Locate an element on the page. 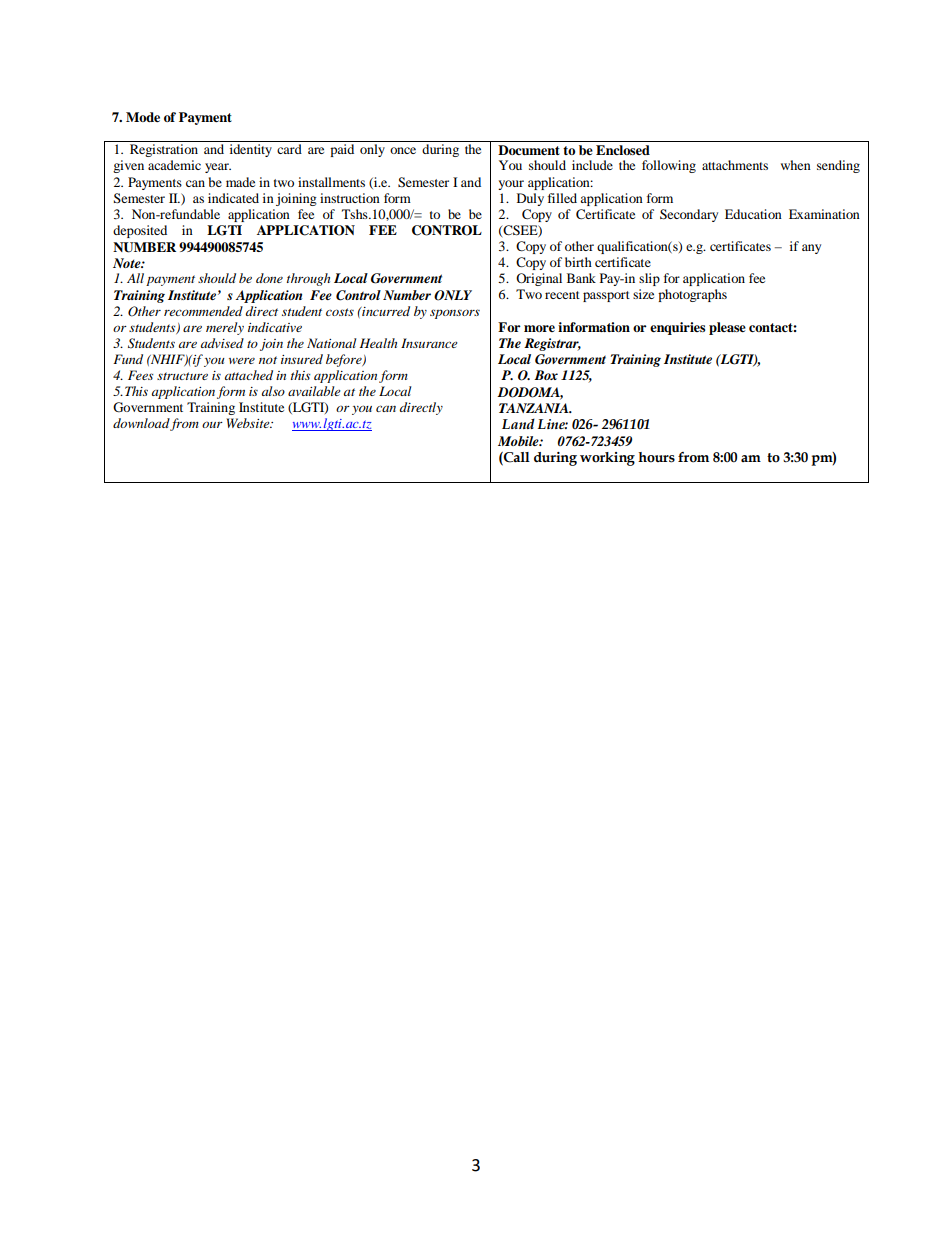  Original is located at coordinates (539, 279).
